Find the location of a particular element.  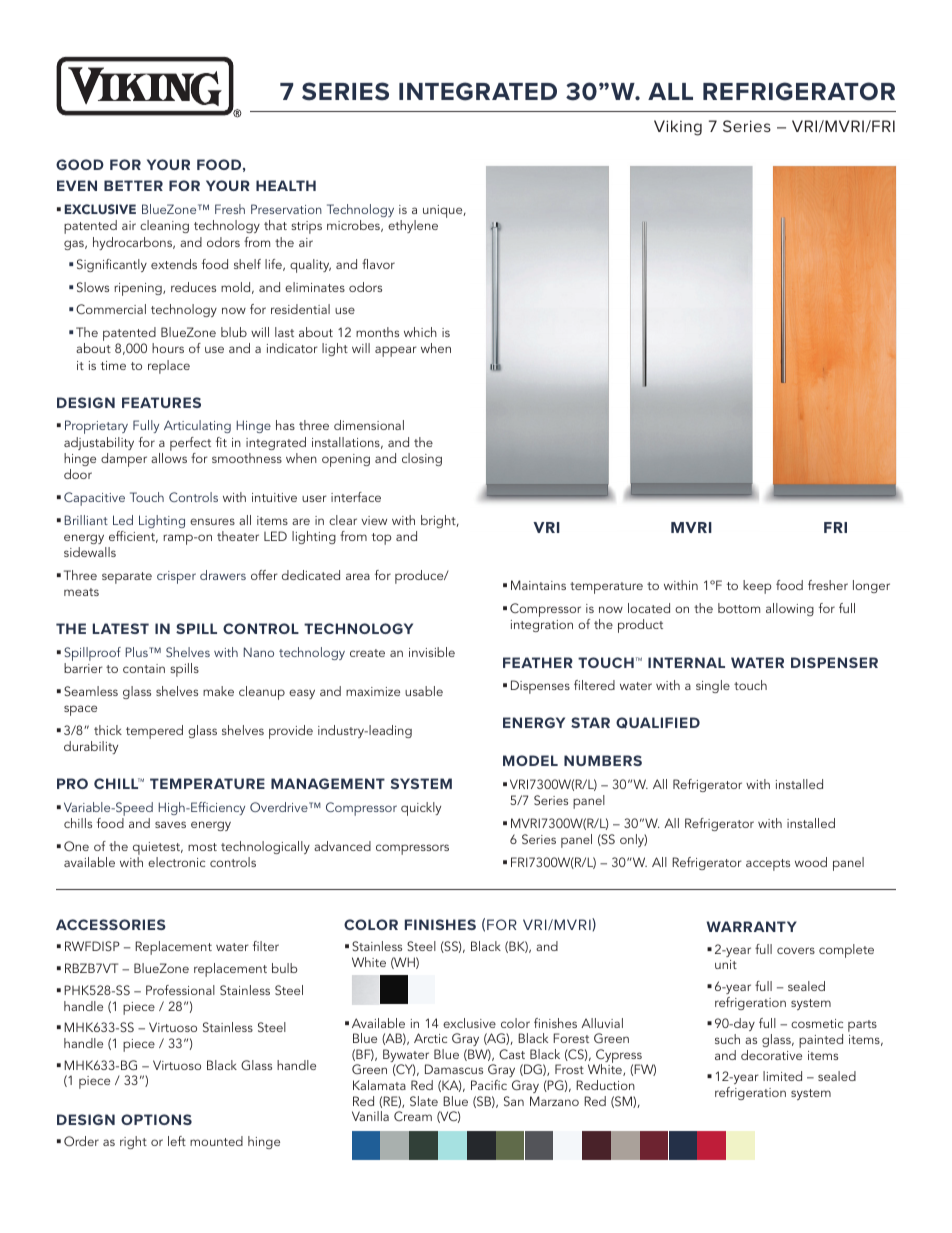

Viking is located at coordinates (678, 128).
